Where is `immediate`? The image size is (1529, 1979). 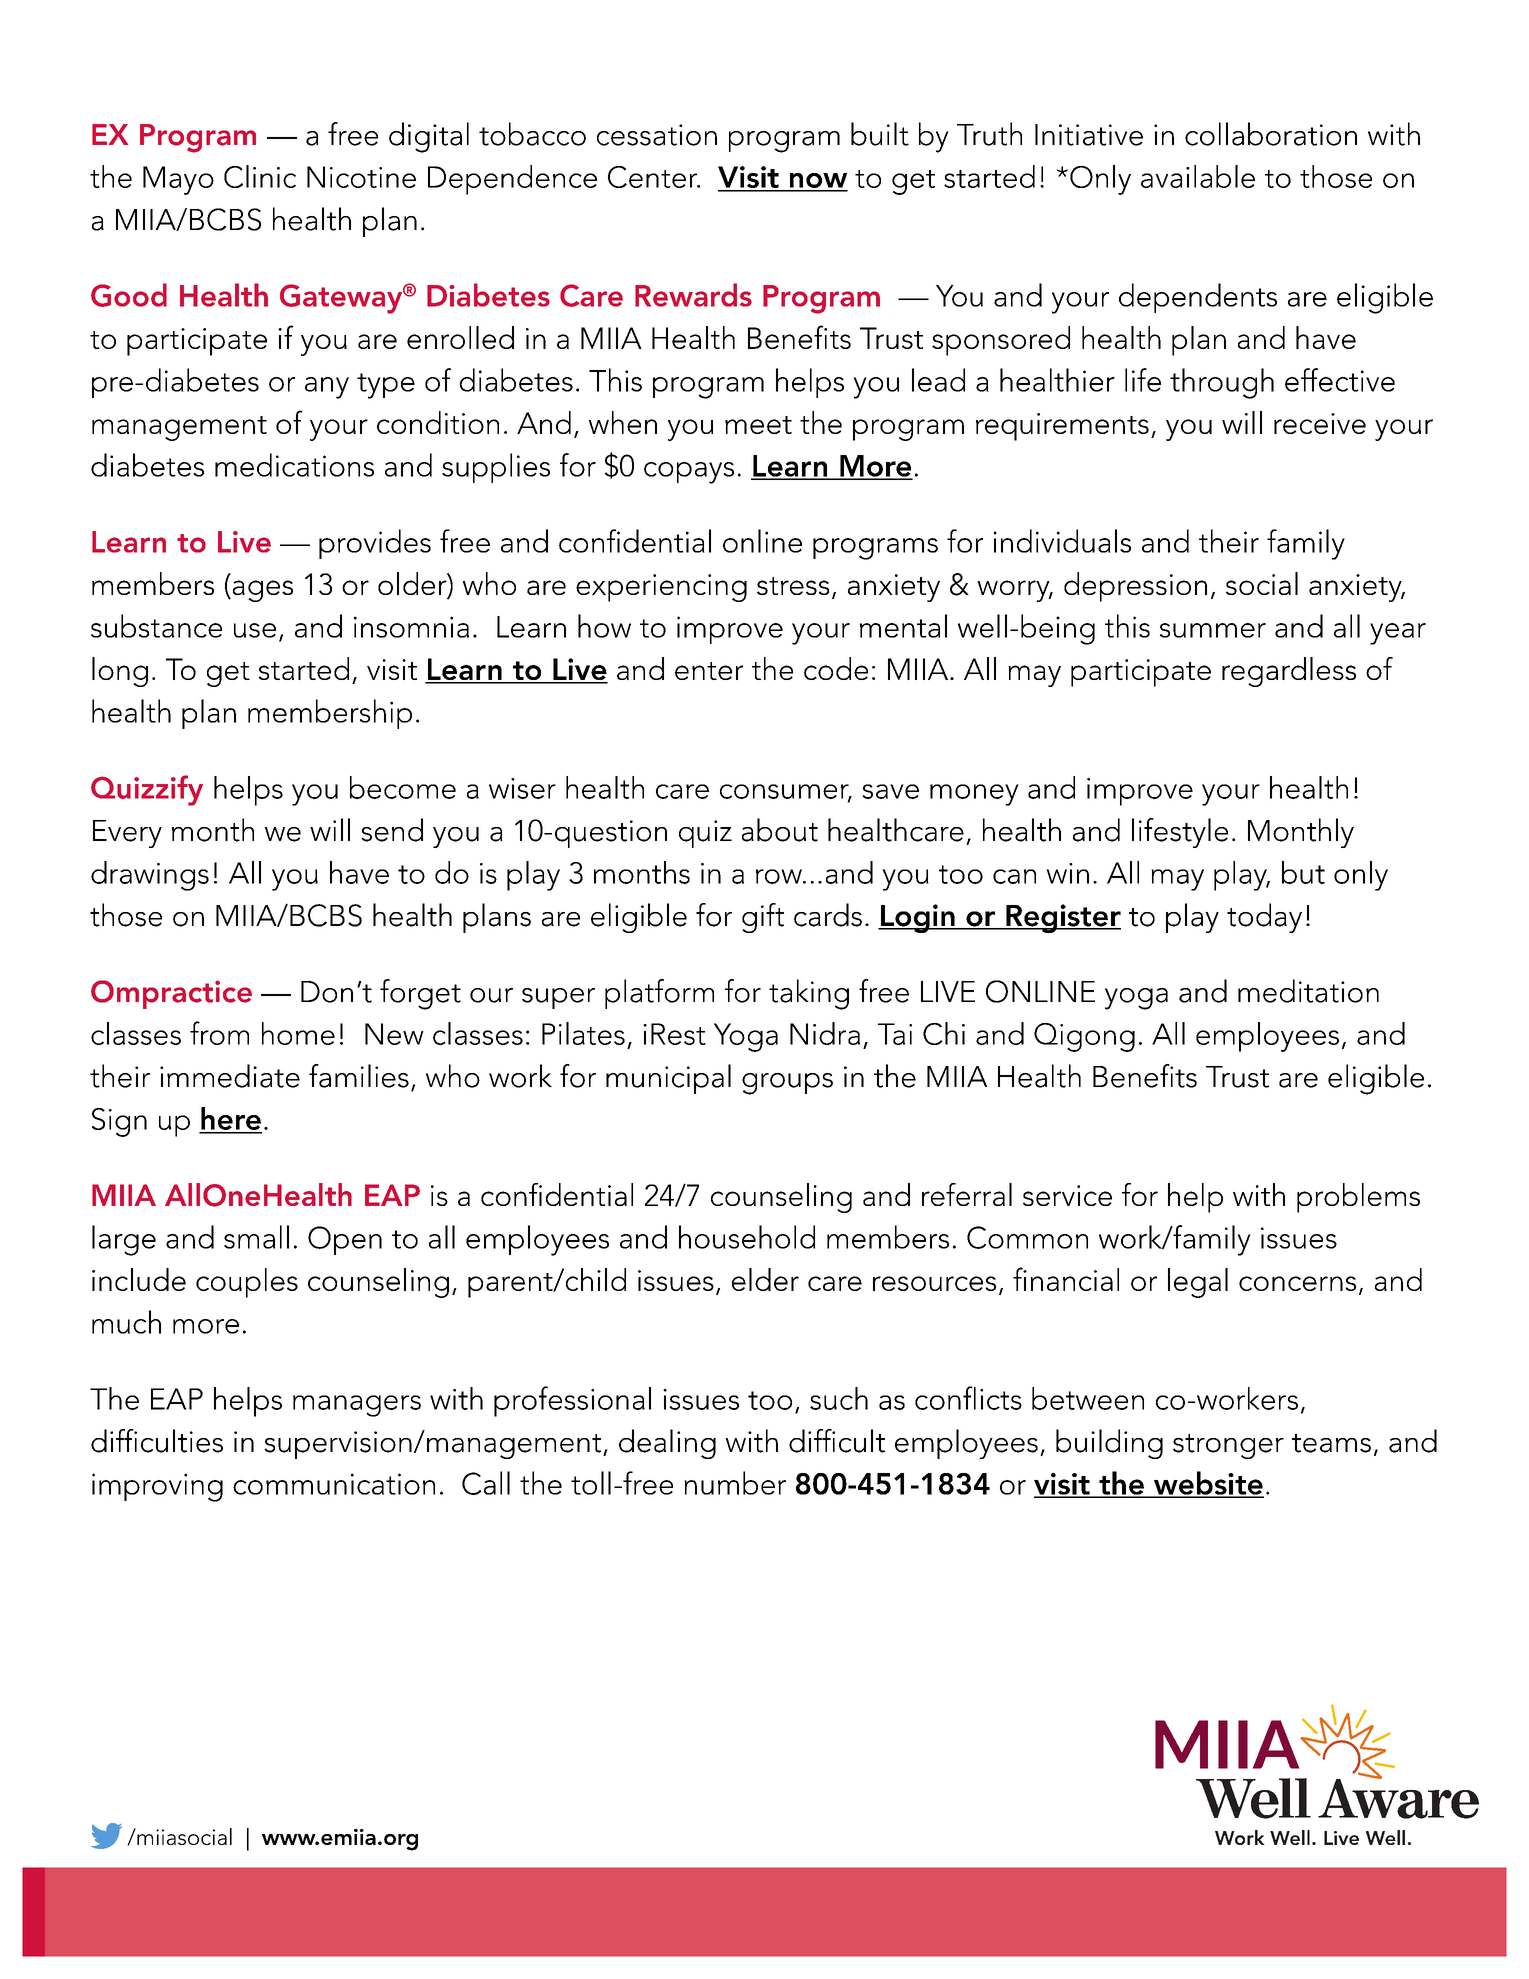
immediate is located at coordinates (230, 1076).
